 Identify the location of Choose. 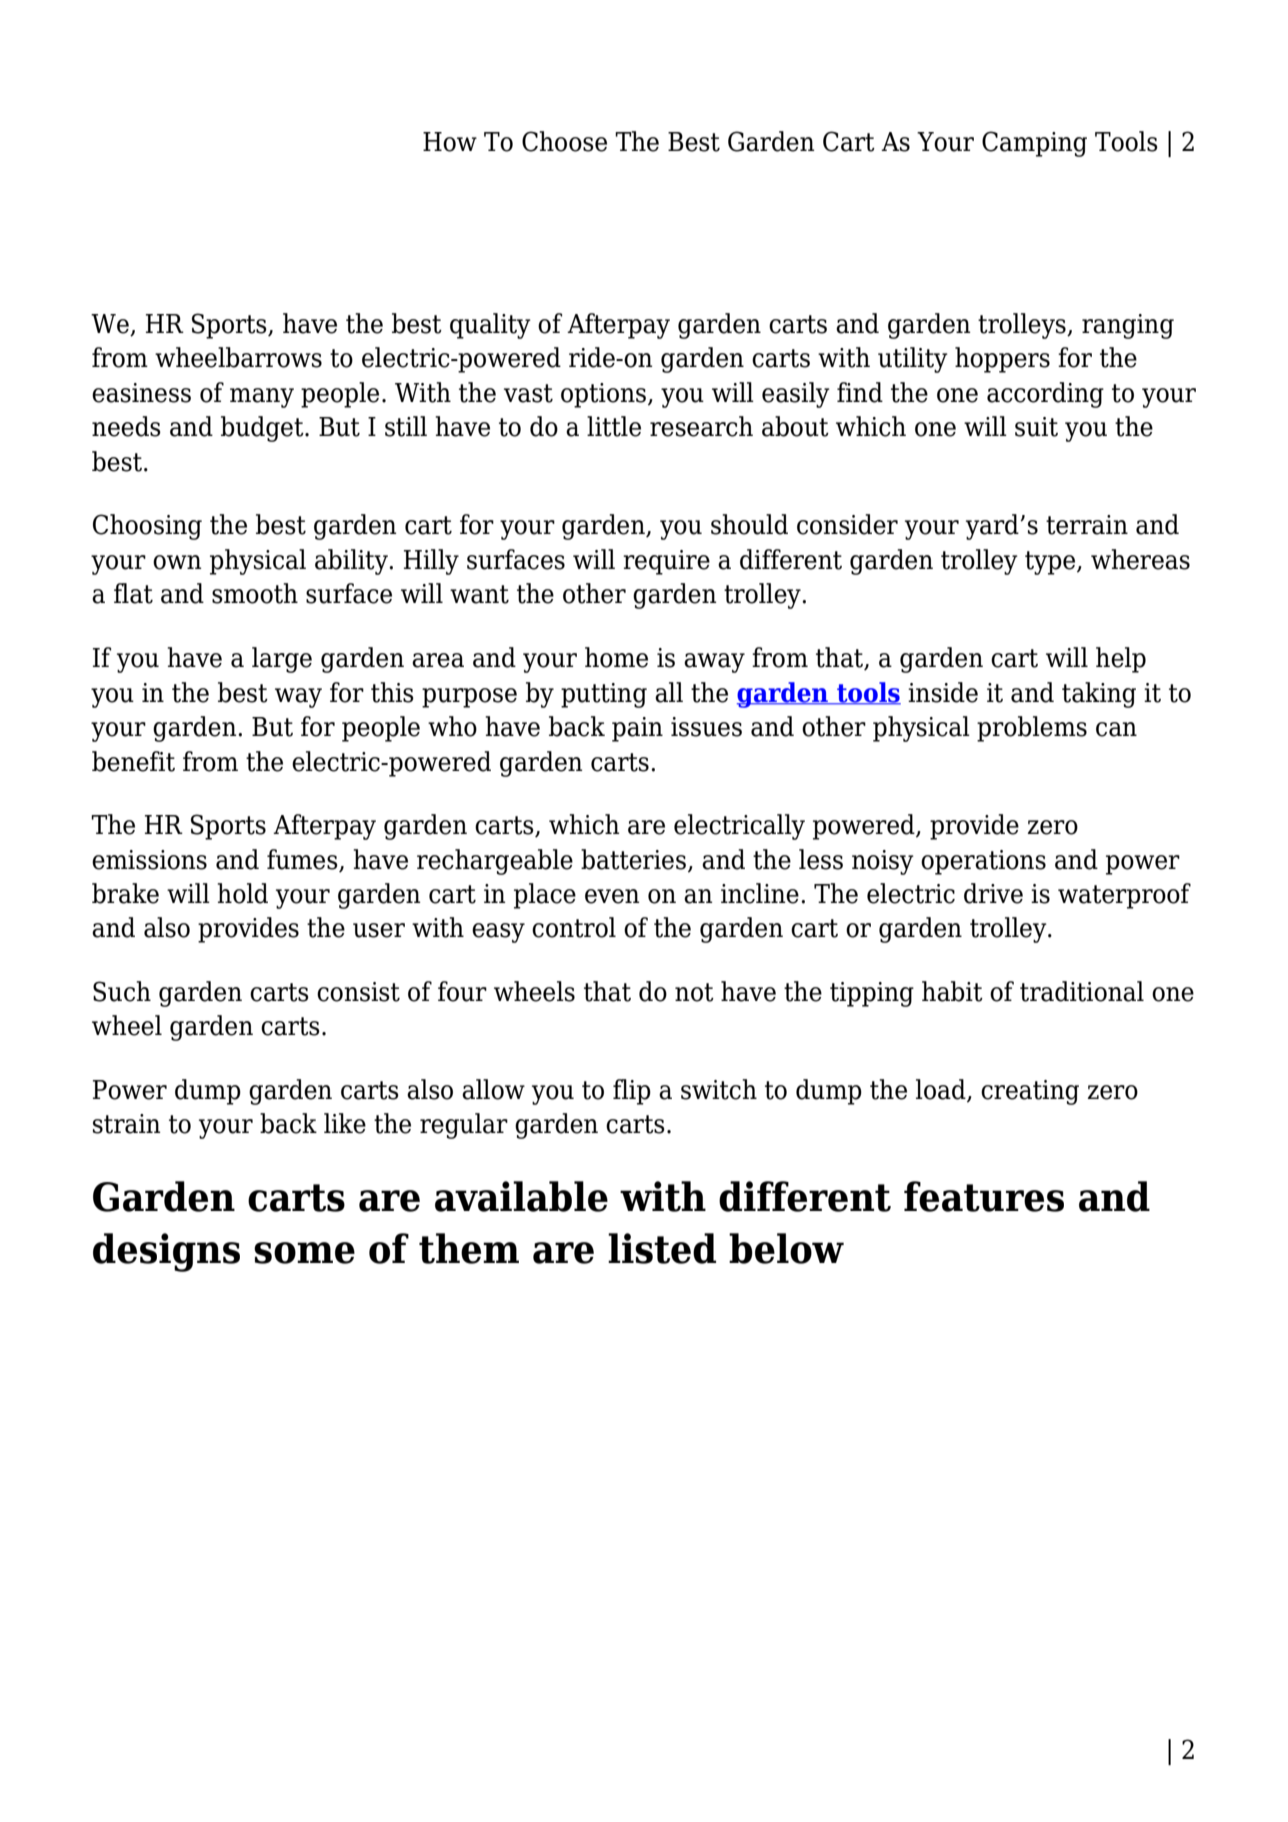
(564, 141).
